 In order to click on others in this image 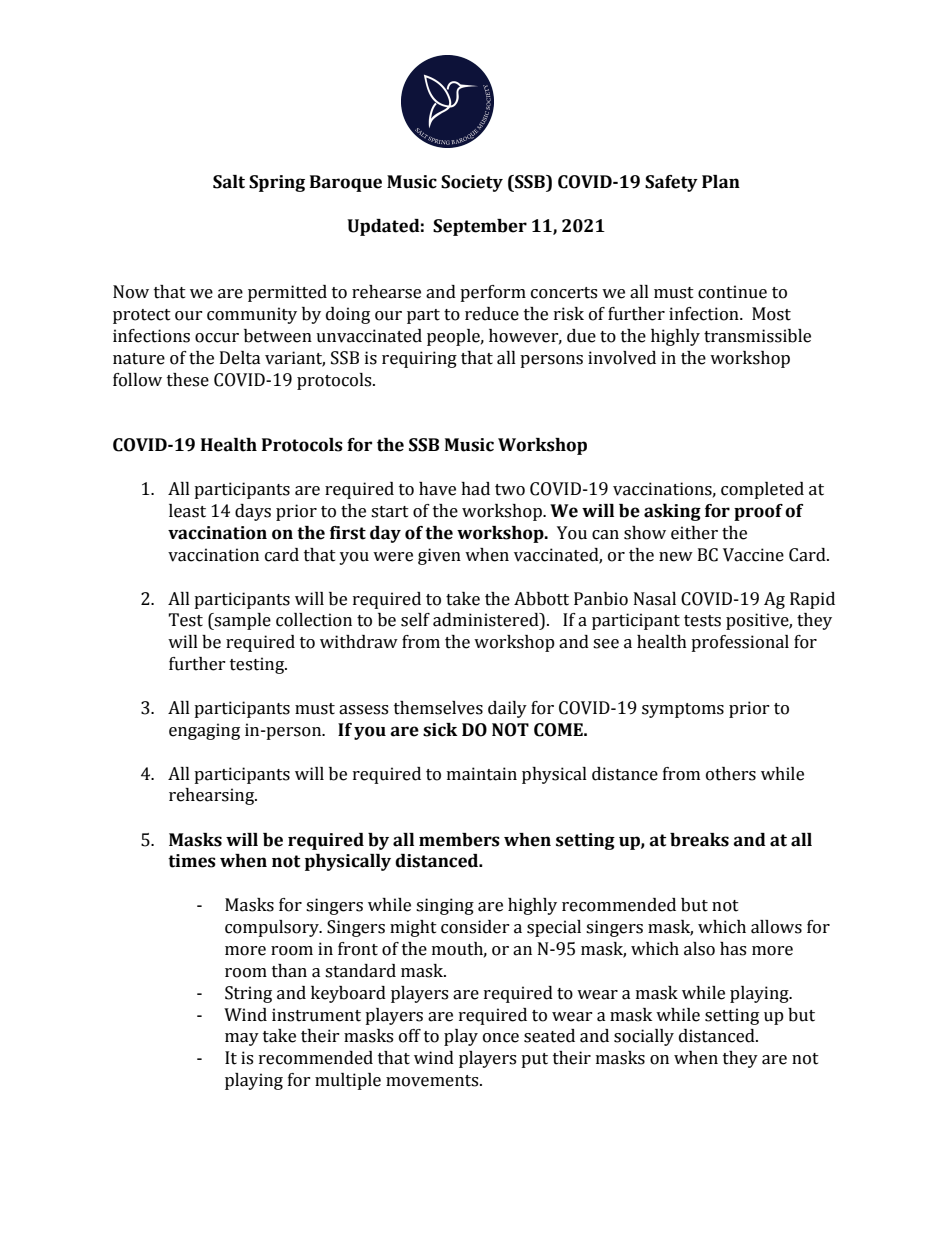, I will do `click(731, 774)`.
